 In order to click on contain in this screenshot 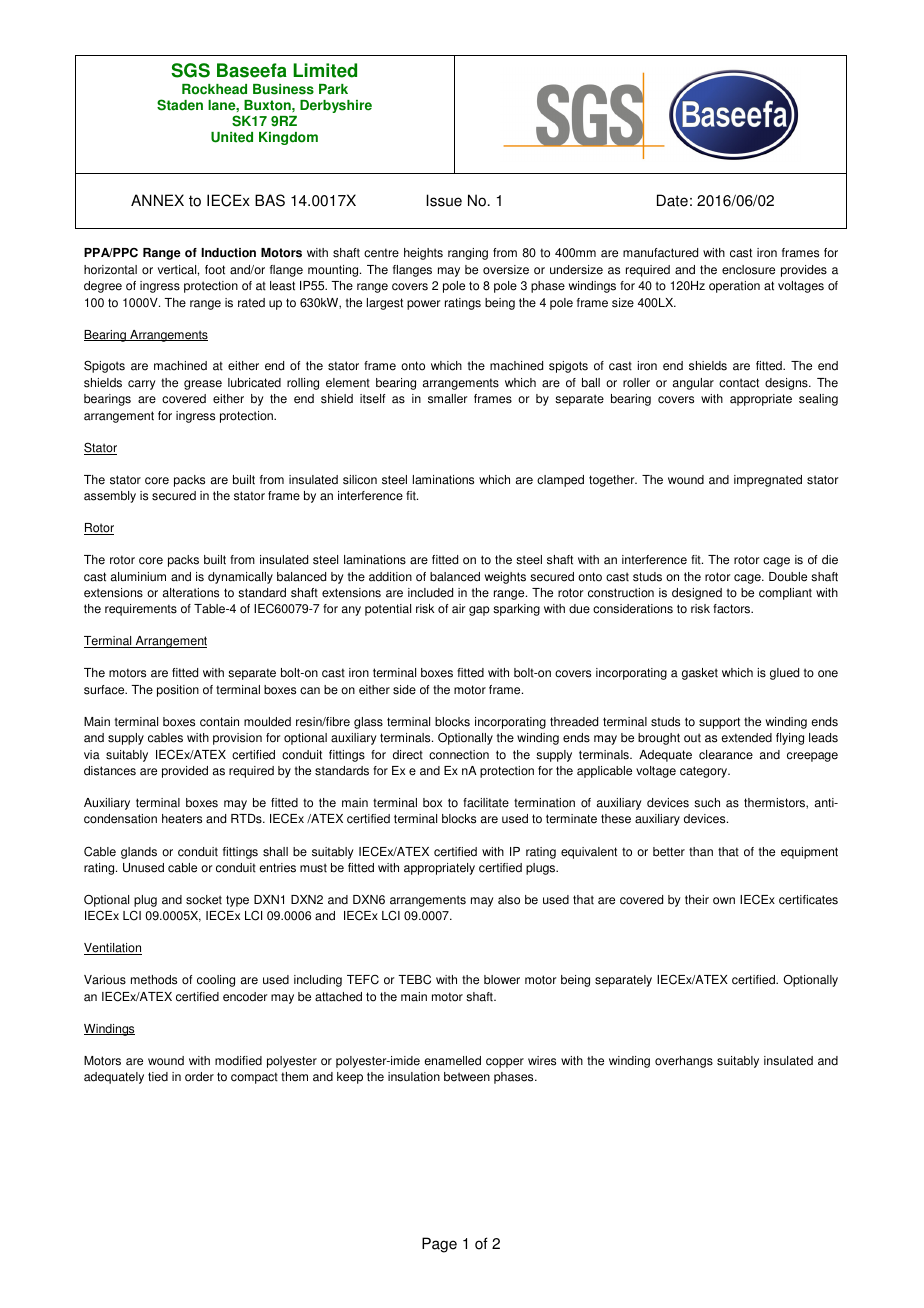, I will do `click(219, 722)`.
